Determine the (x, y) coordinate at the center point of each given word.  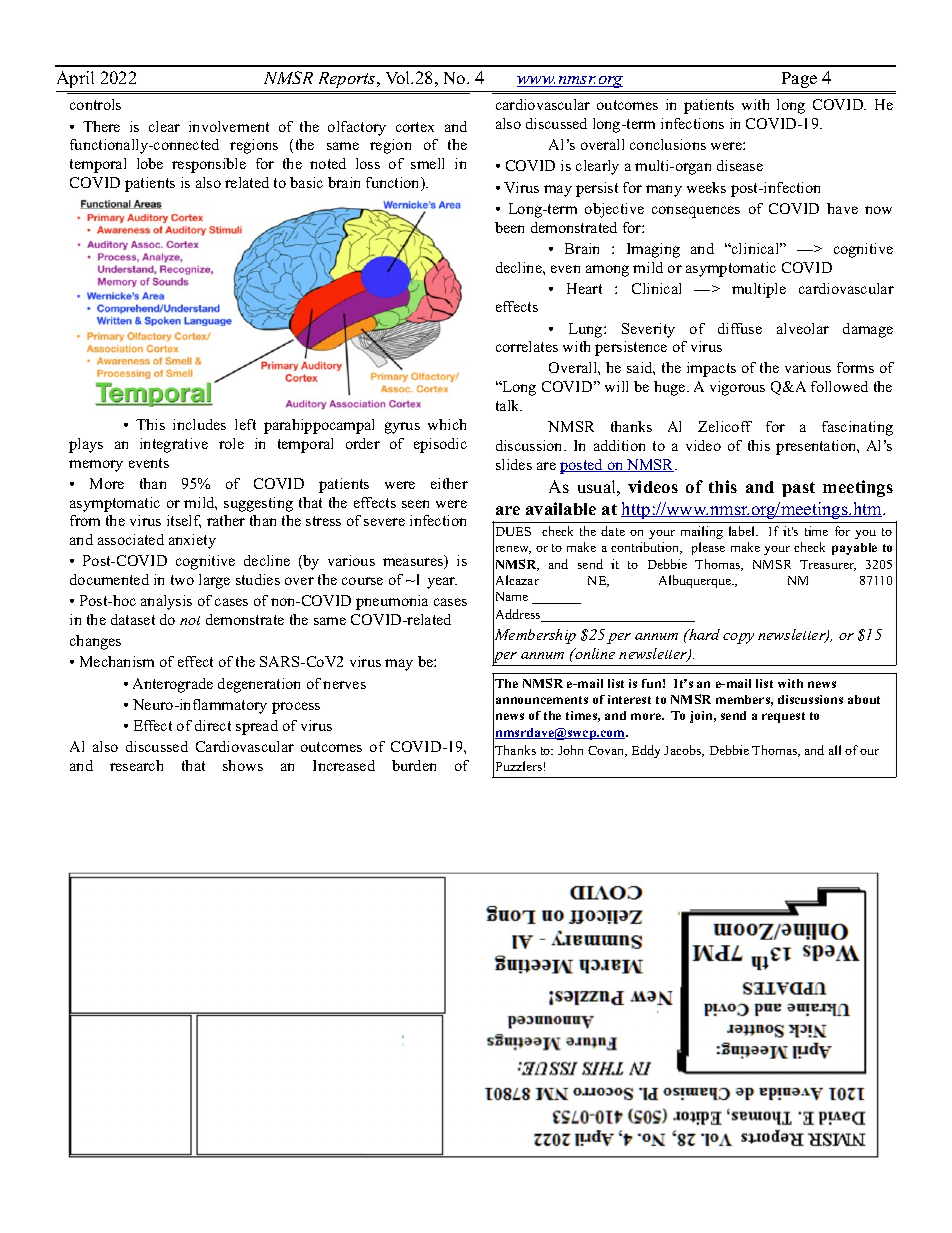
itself (184, 521)
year (442, 583)
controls (95, 104)
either (449, 483)
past (798, 489)
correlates (527, 346)
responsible (209, 165)
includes (199, 424)
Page (799, 80)
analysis (166, 602)
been (509, 227)
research (136, 765)
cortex (415, 127)
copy (738, 638)
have (842, 208)
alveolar (803, 328)
